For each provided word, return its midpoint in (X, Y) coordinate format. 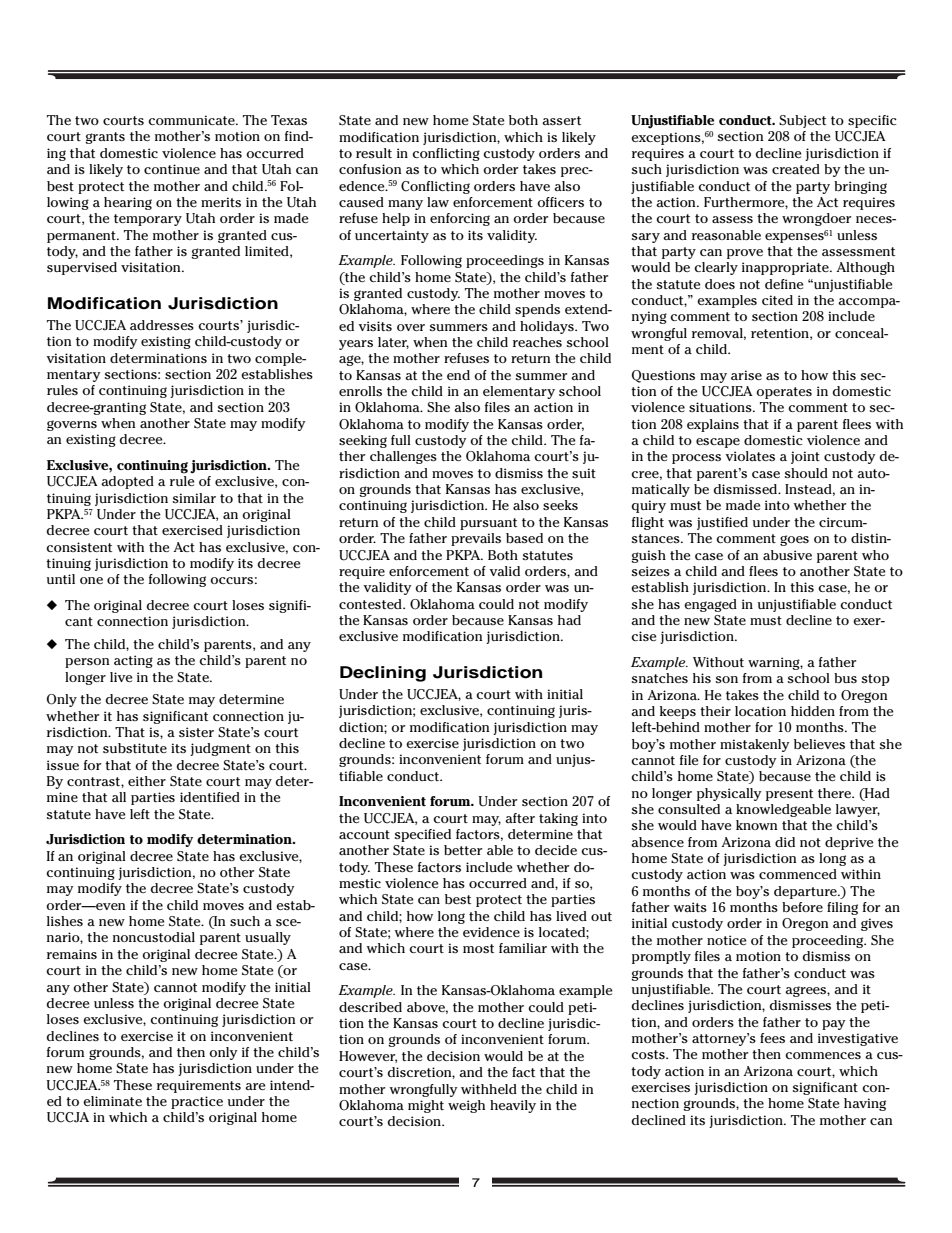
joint (805, 457)
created (796, 169)
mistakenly (755, 745)
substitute (135, 748)
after (520, 818)
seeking (363, 441)
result (374, 153)
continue (172, 169)
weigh (466, 1106)
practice (197, 1102)
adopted (127, 482)
